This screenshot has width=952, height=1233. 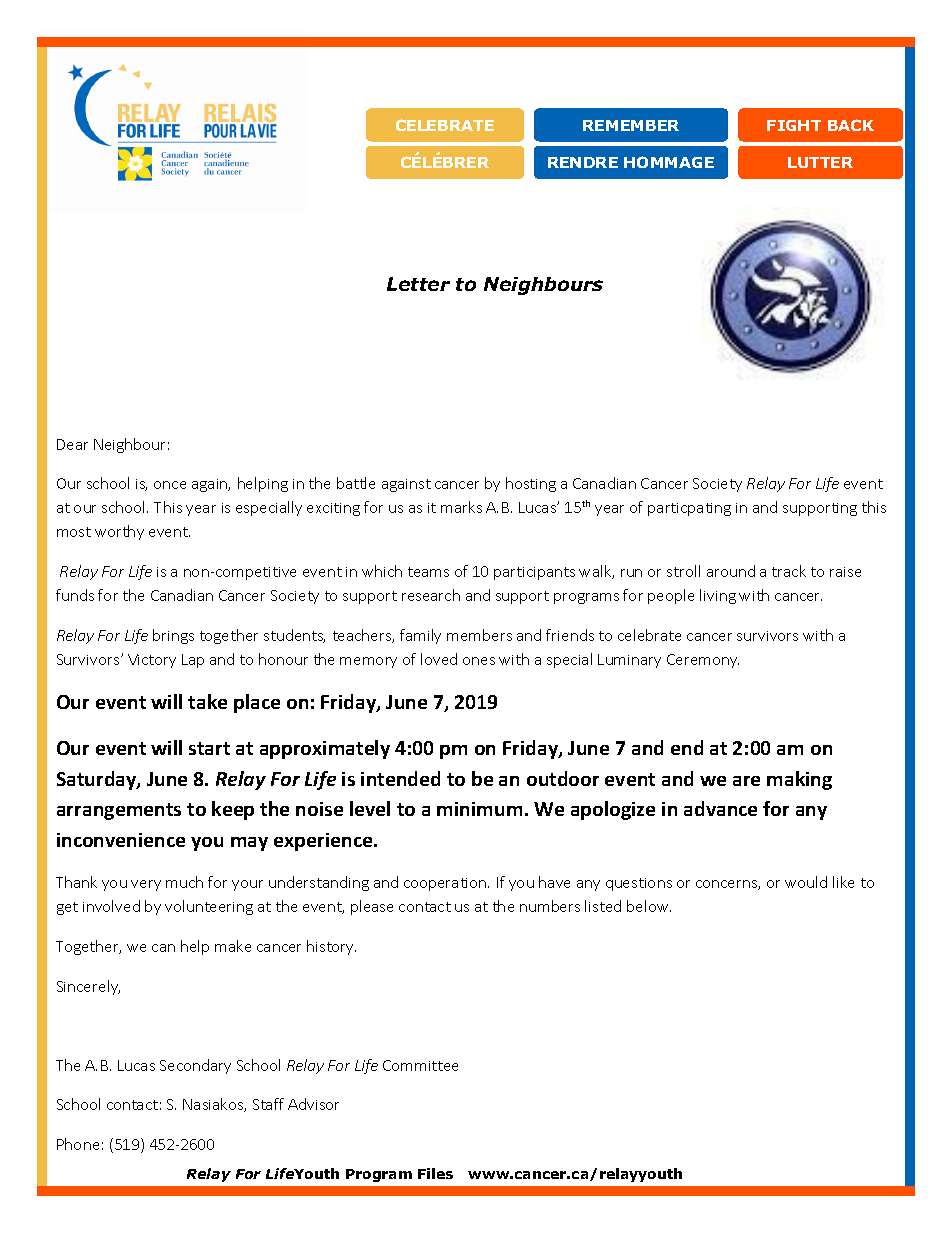 I want to click on arrangements, so click(x=119, y=811).
